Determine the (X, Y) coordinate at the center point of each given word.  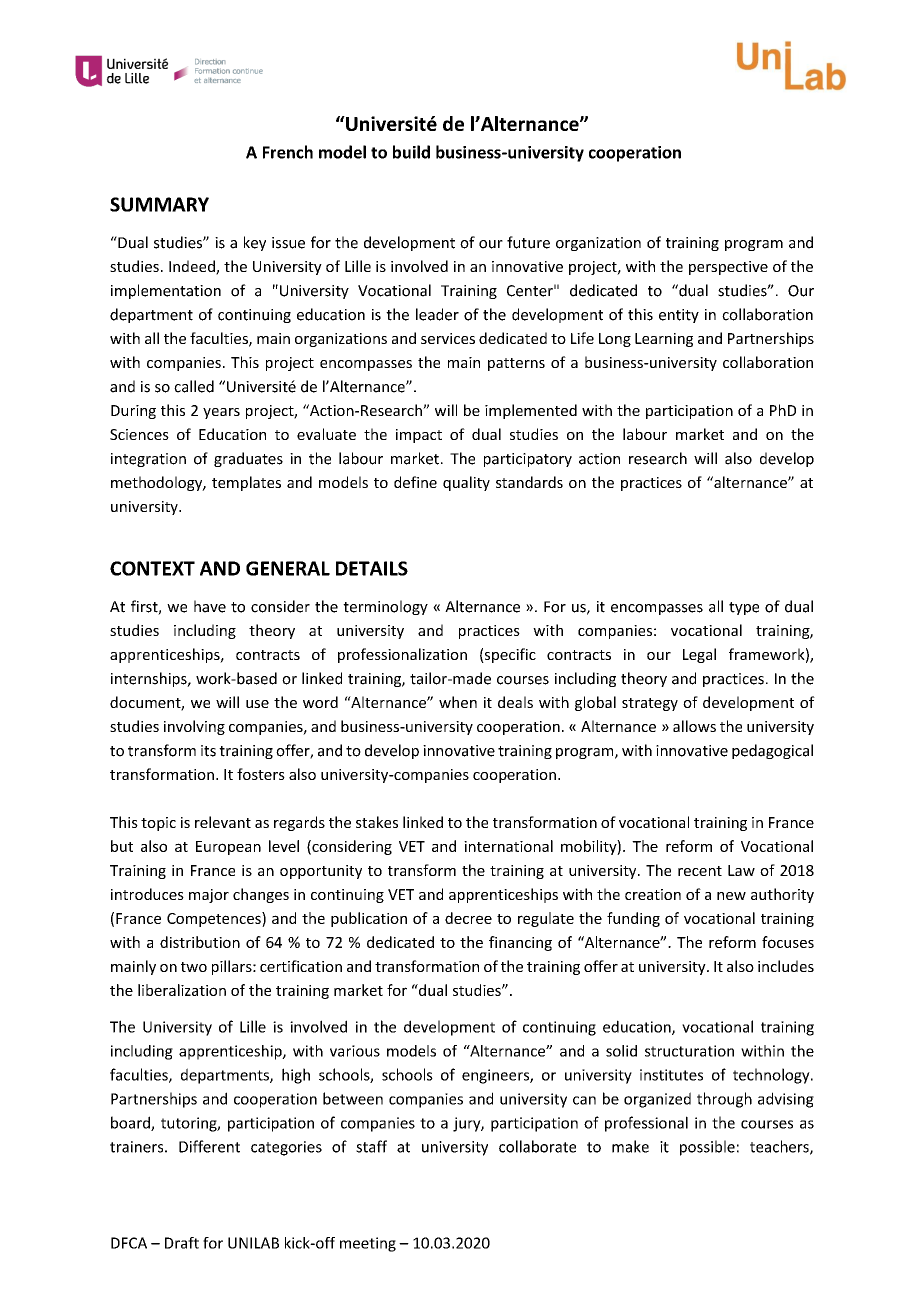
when (458, 702)
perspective (728, 268)
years (221, 413)
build (411, 152)
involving (194, 727)
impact (419, 436)
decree (468, 918)
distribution (200, 942)
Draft (182, 1243)
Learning (664, 340)
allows (694, 726)
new (731, 896)
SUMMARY (159, 204)
